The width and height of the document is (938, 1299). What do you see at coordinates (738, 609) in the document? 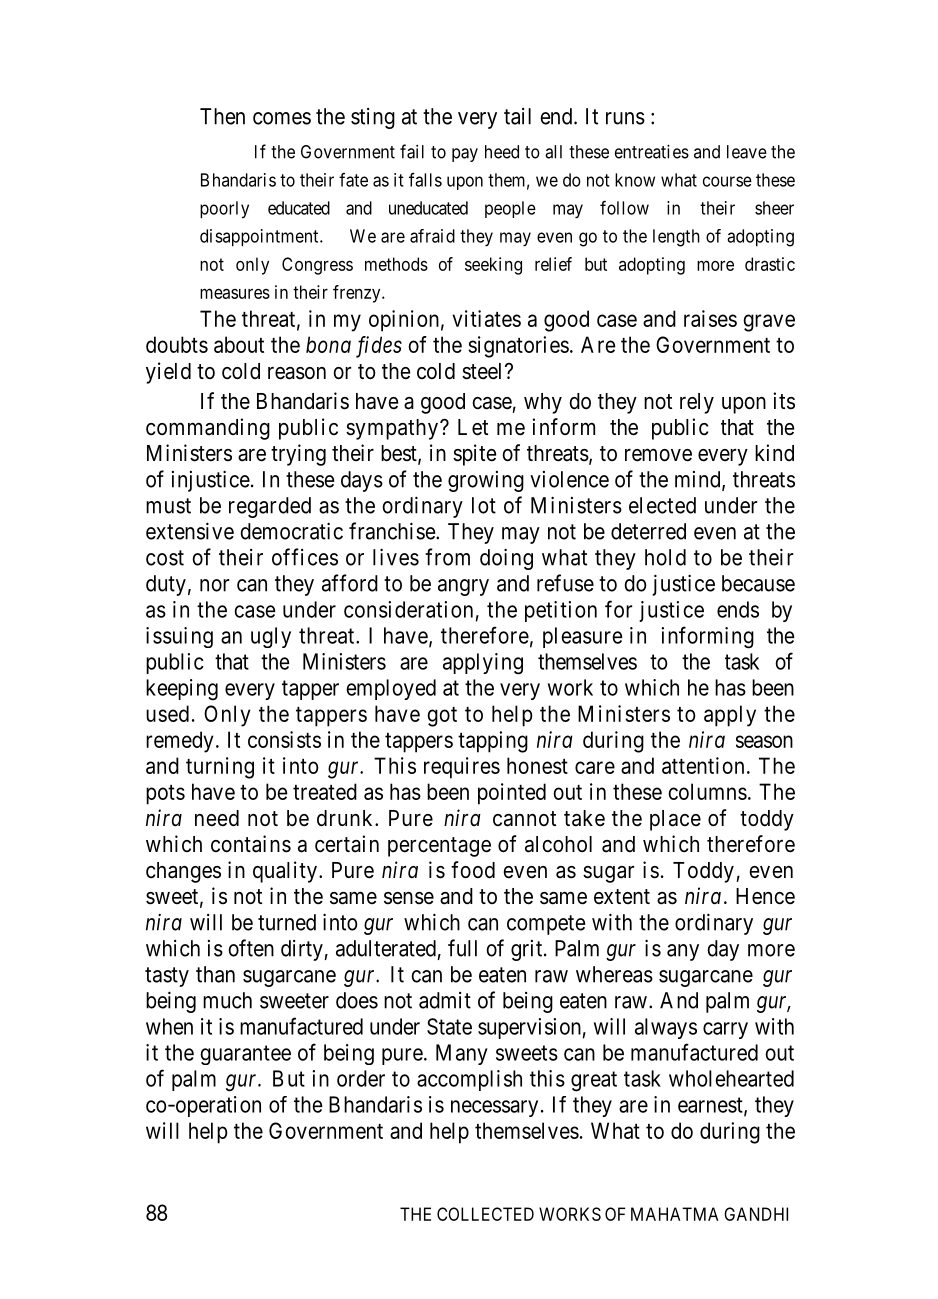
I see `ends` at bounding box center [738, 609].
